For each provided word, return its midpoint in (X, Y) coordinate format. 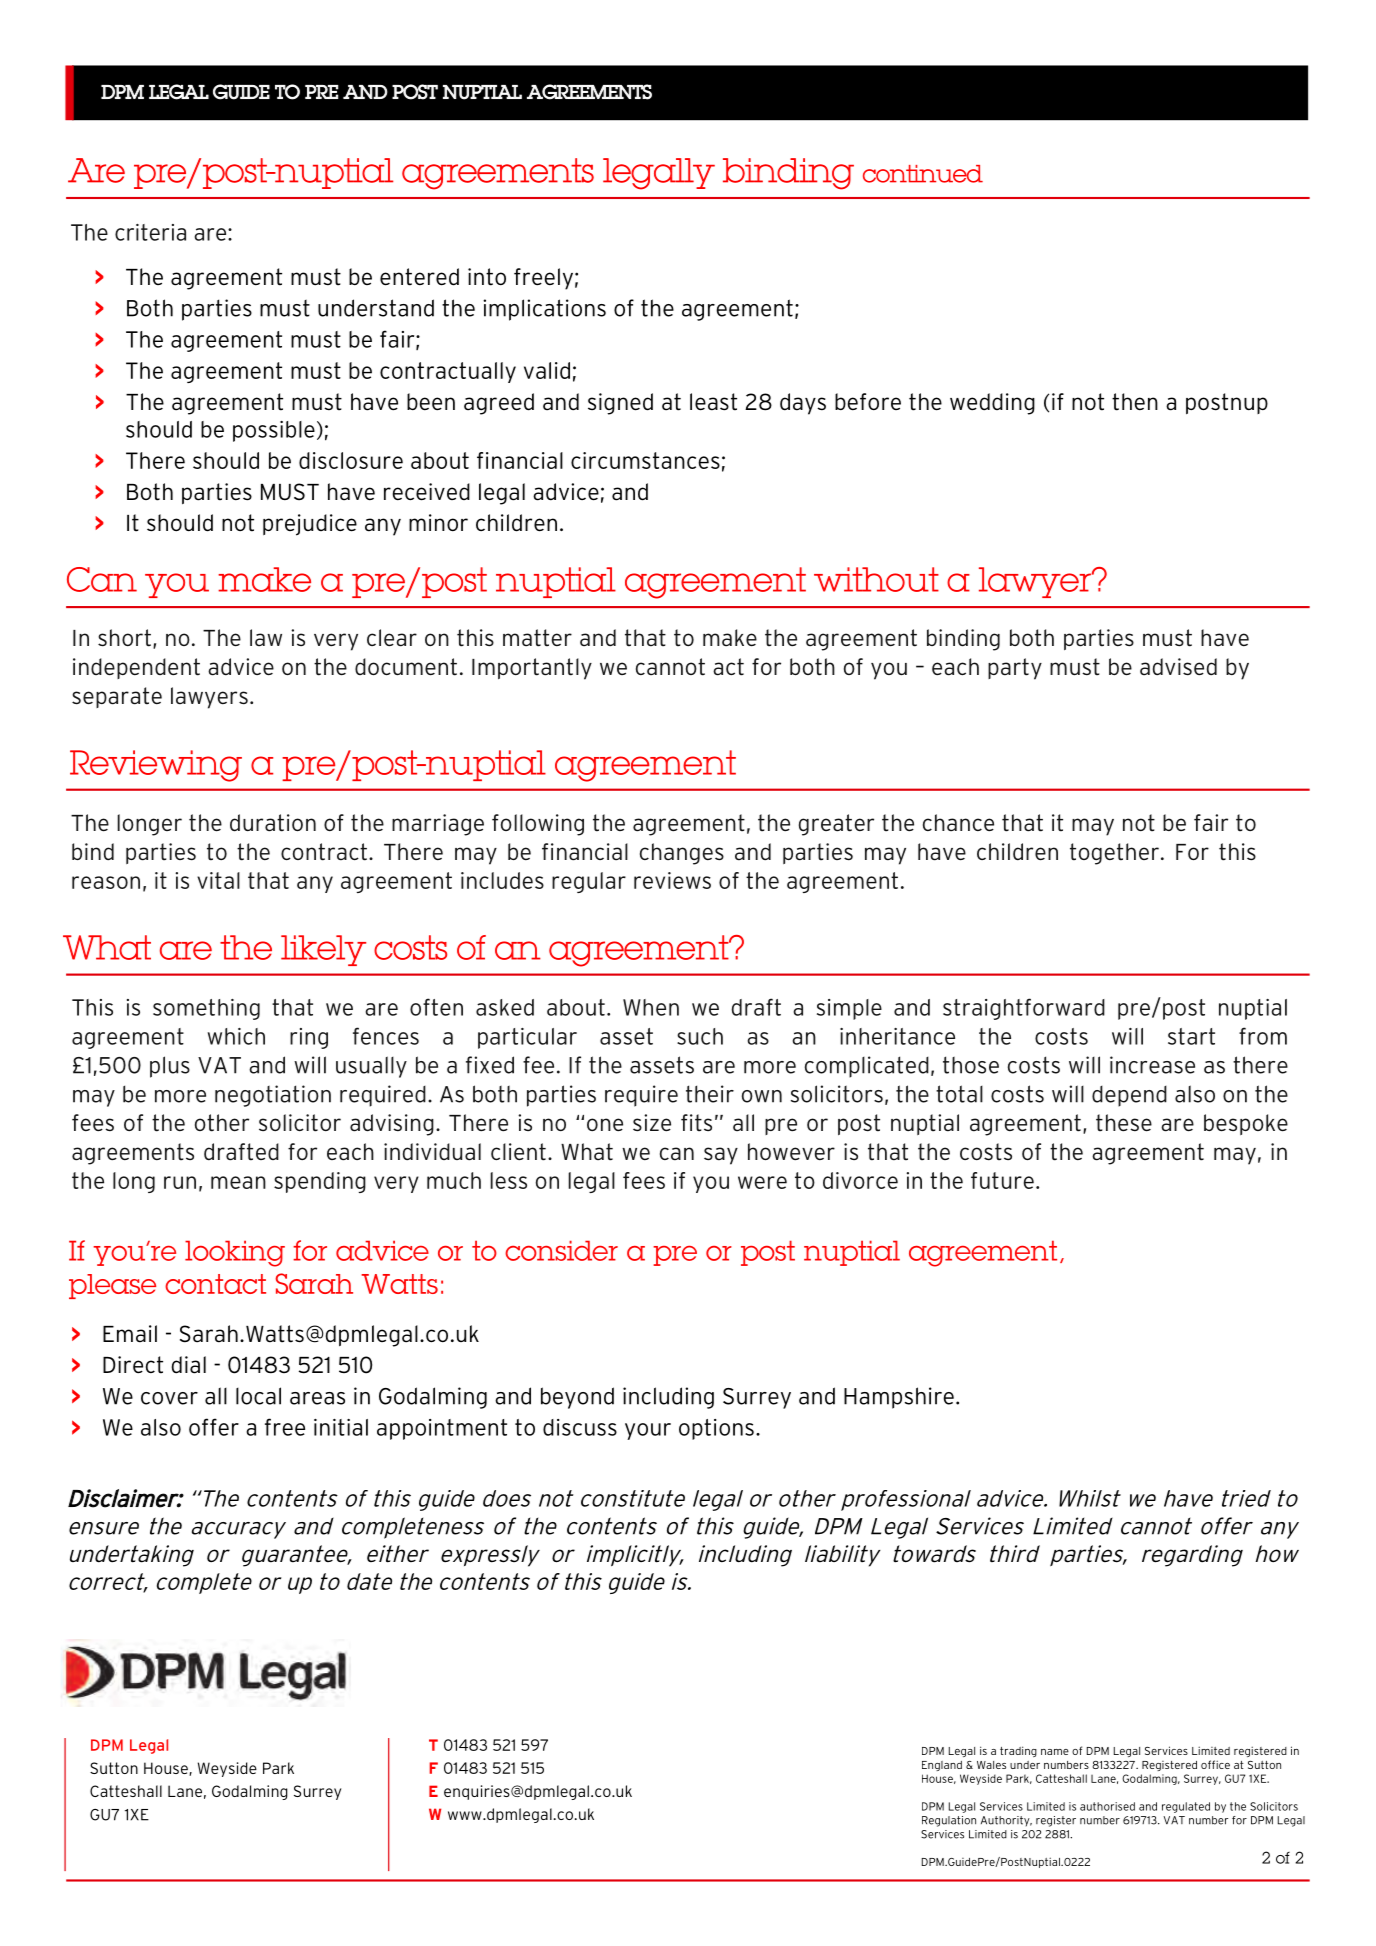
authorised (1107, 1806)
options (716, 1429)
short (124, 638)
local (258, 1396)
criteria (150, 232)
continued (923, 174)
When (651, 1007)
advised (1178, 667)
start (1191, 1036)
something (206, 1009)
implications (544, 310)
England (942, 1766)
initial (341, 1427)
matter (537, 638)
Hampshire (899, 1398)
